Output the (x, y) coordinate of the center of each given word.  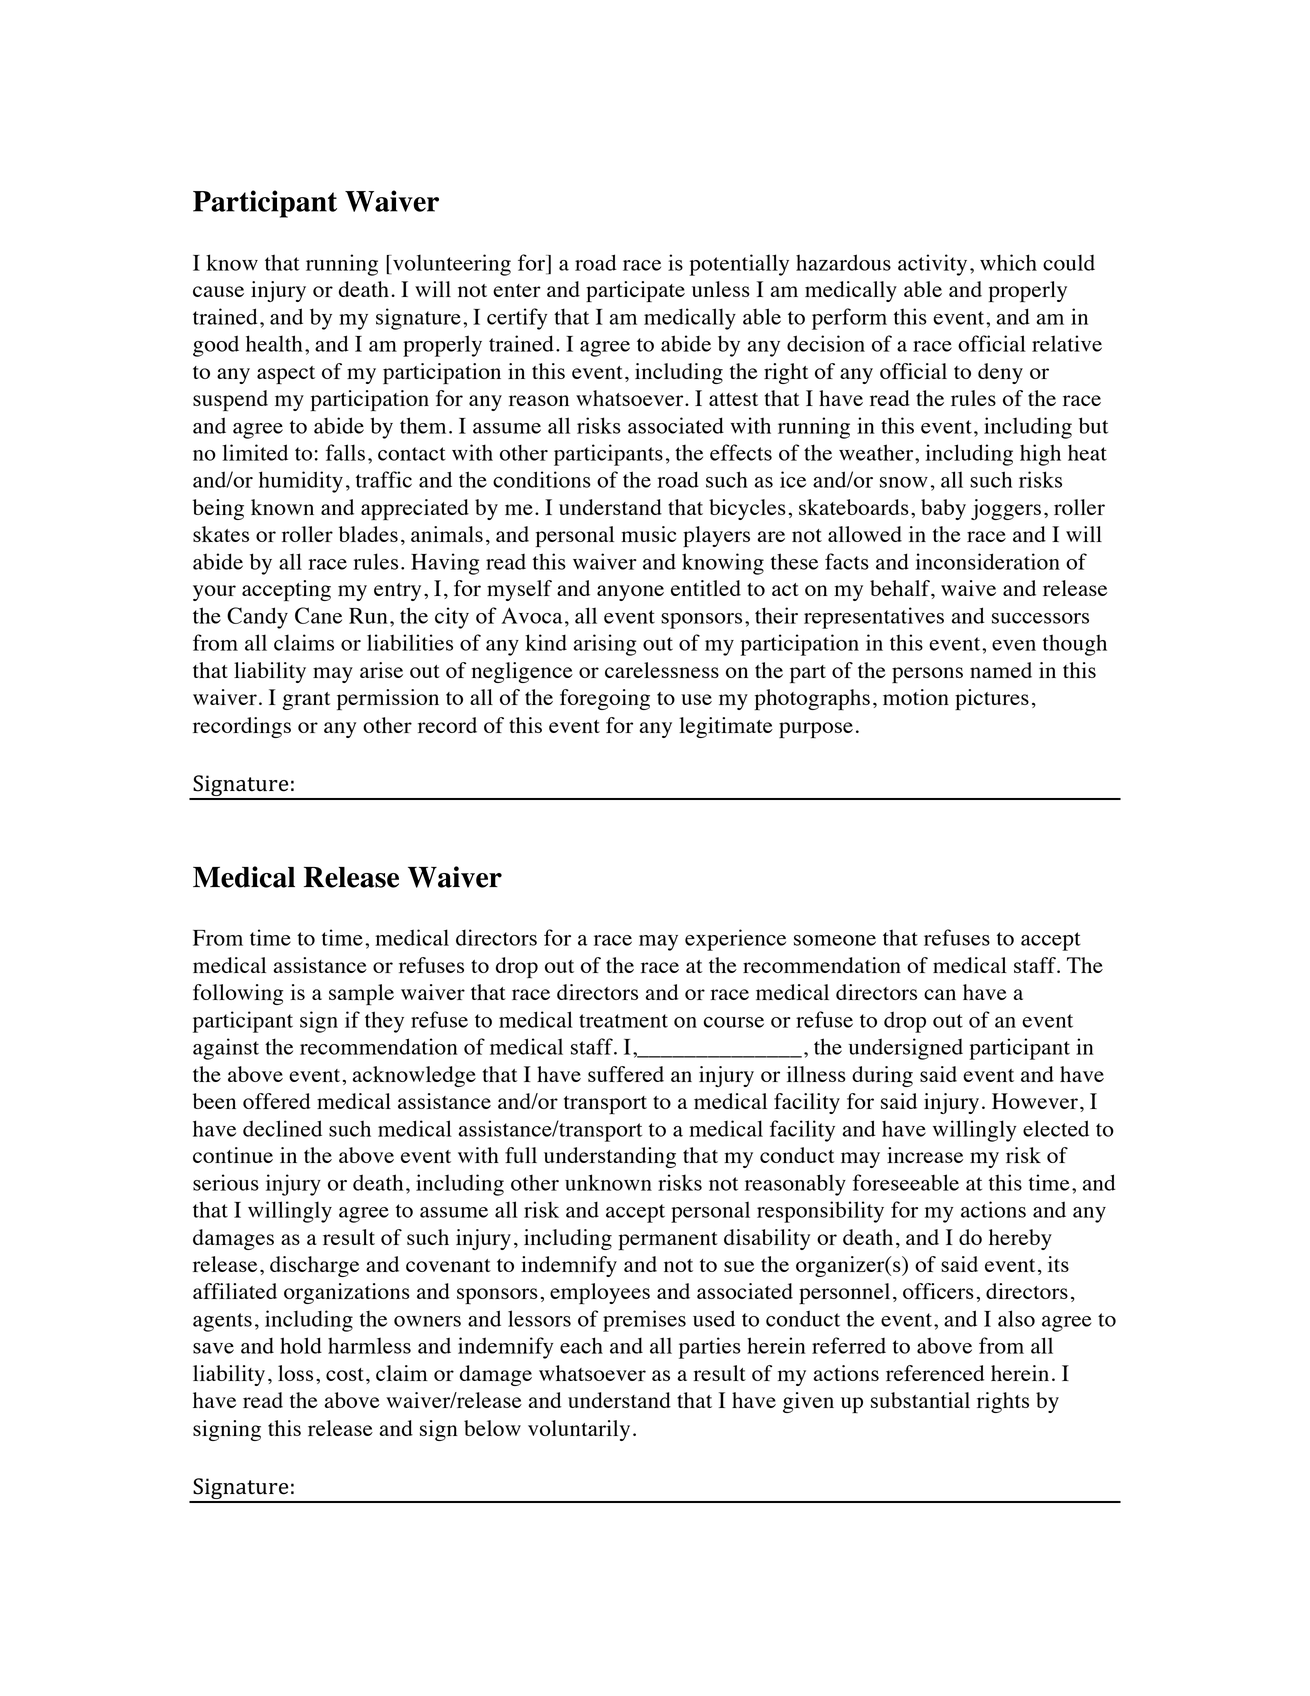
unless (721, 289)
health (274, 343)
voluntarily (579, 1430)
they (384, 1022)
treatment (623, 1021)
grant (307, 701)
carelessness (662, 670)
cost (345, 1374)
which (1008, 262)
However (1035, 1101)
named (1001, 670)
